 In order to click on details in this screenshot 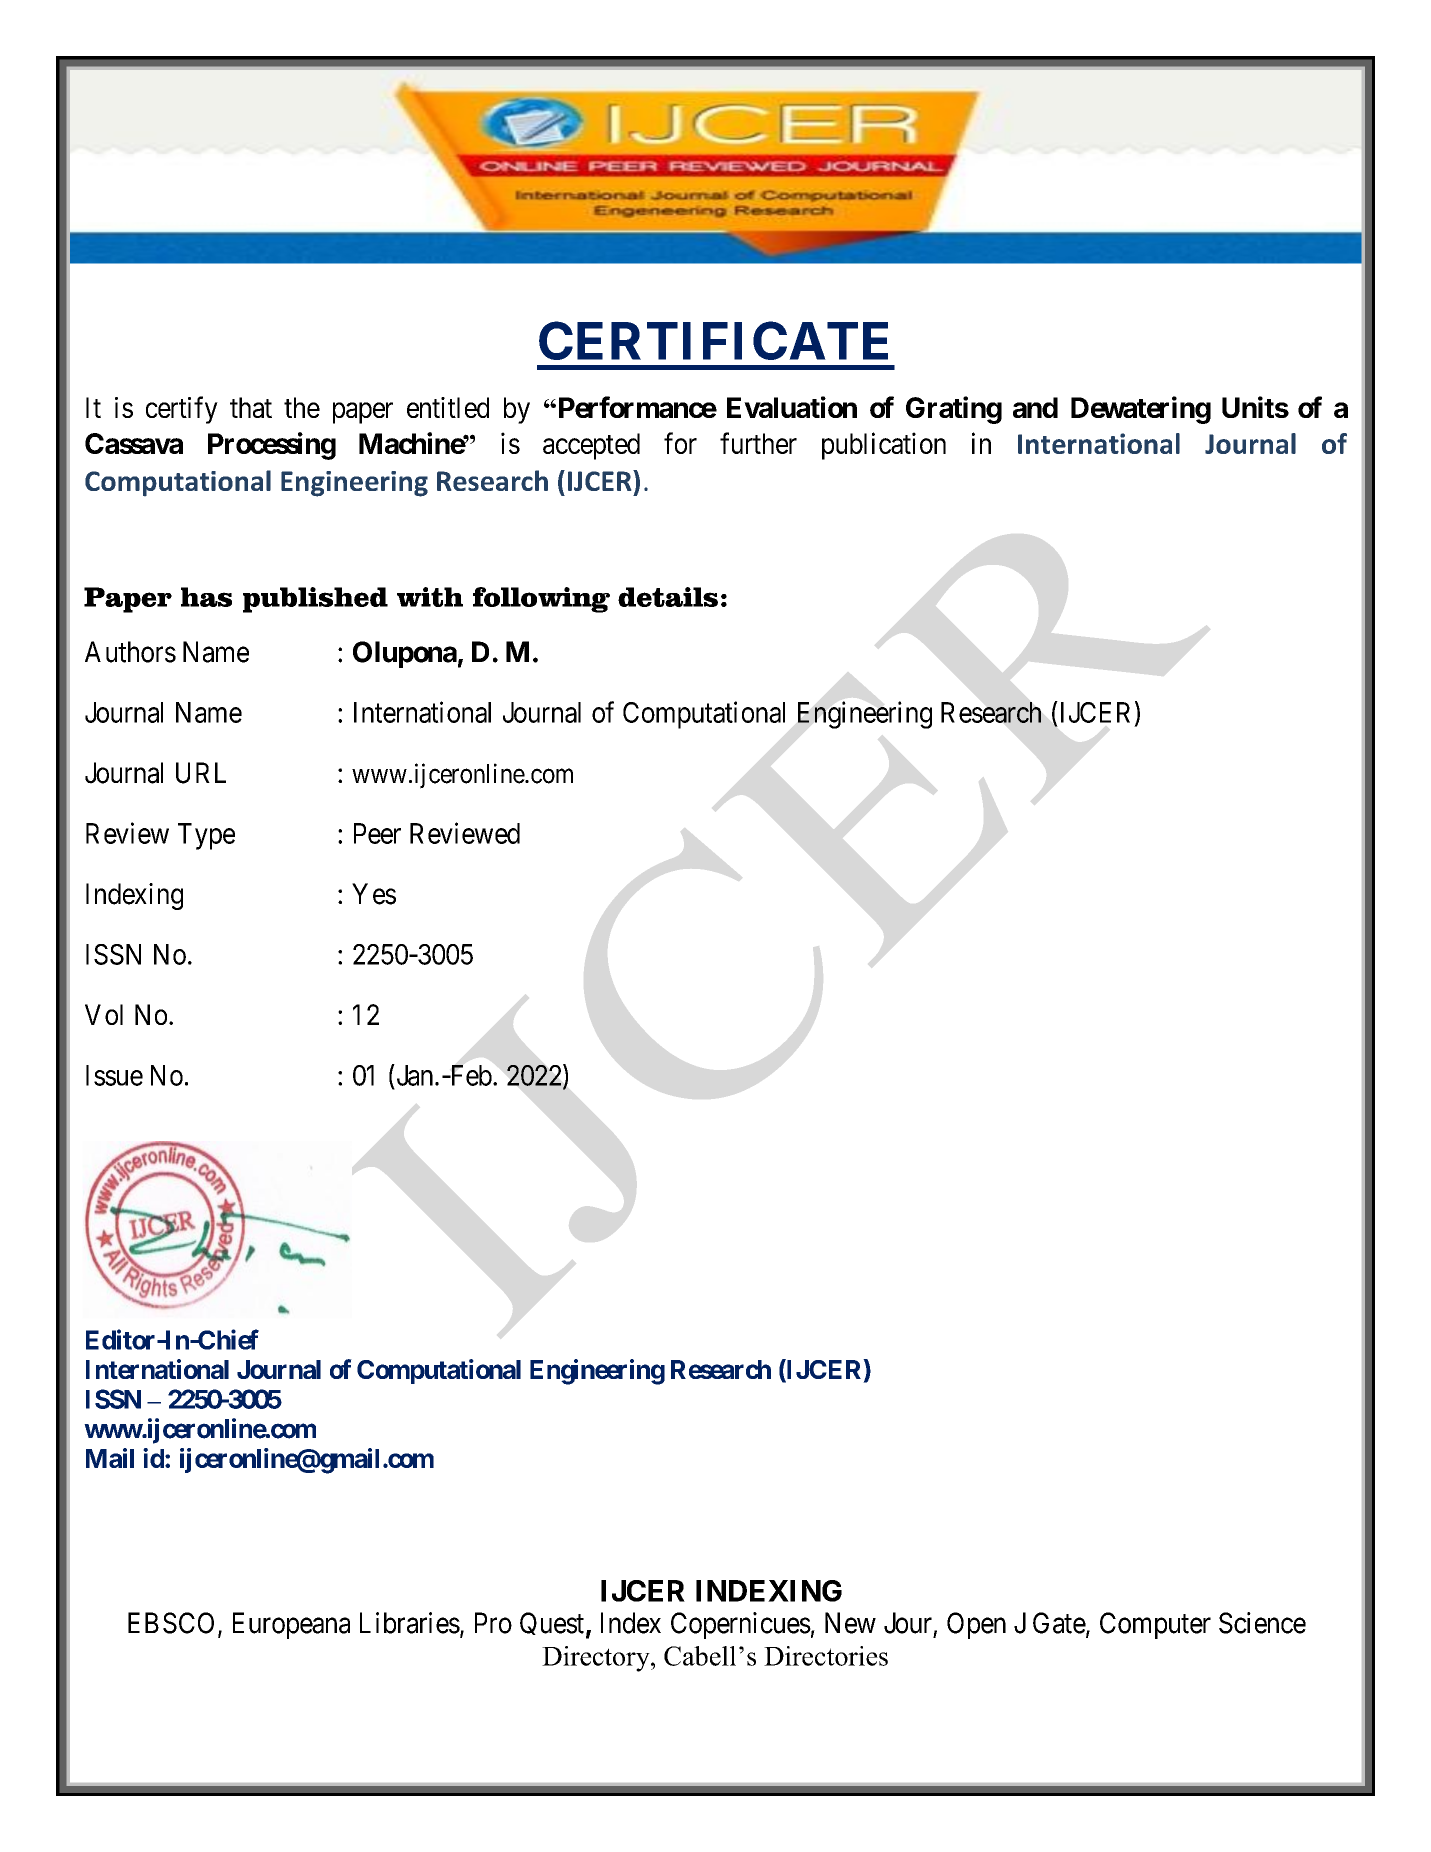, I will do `click(668, 597)`.
